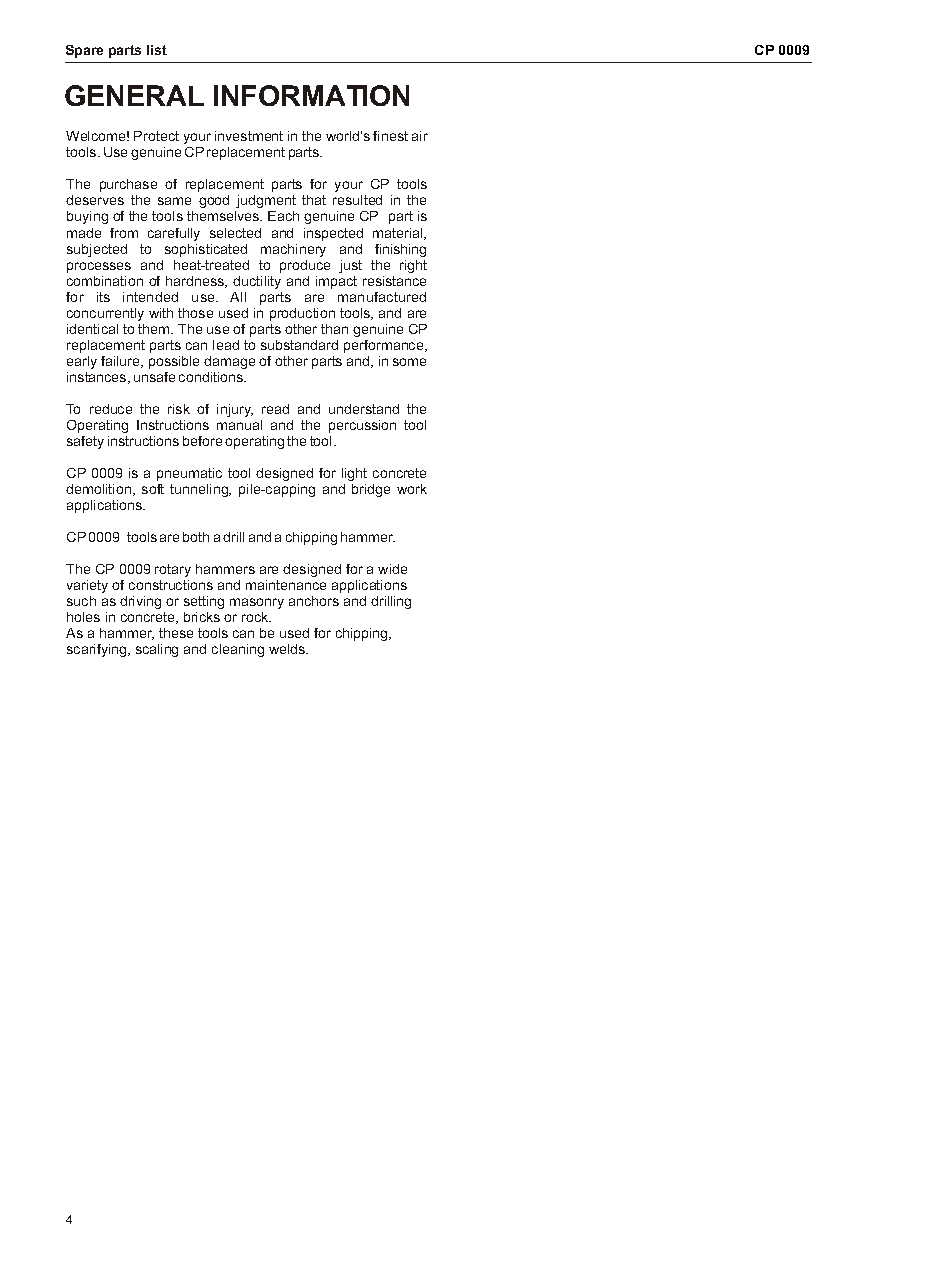  What do you see at coordinates (390, 136) in the screenshot?
I see `finest` at bounding box center [390, 136].
